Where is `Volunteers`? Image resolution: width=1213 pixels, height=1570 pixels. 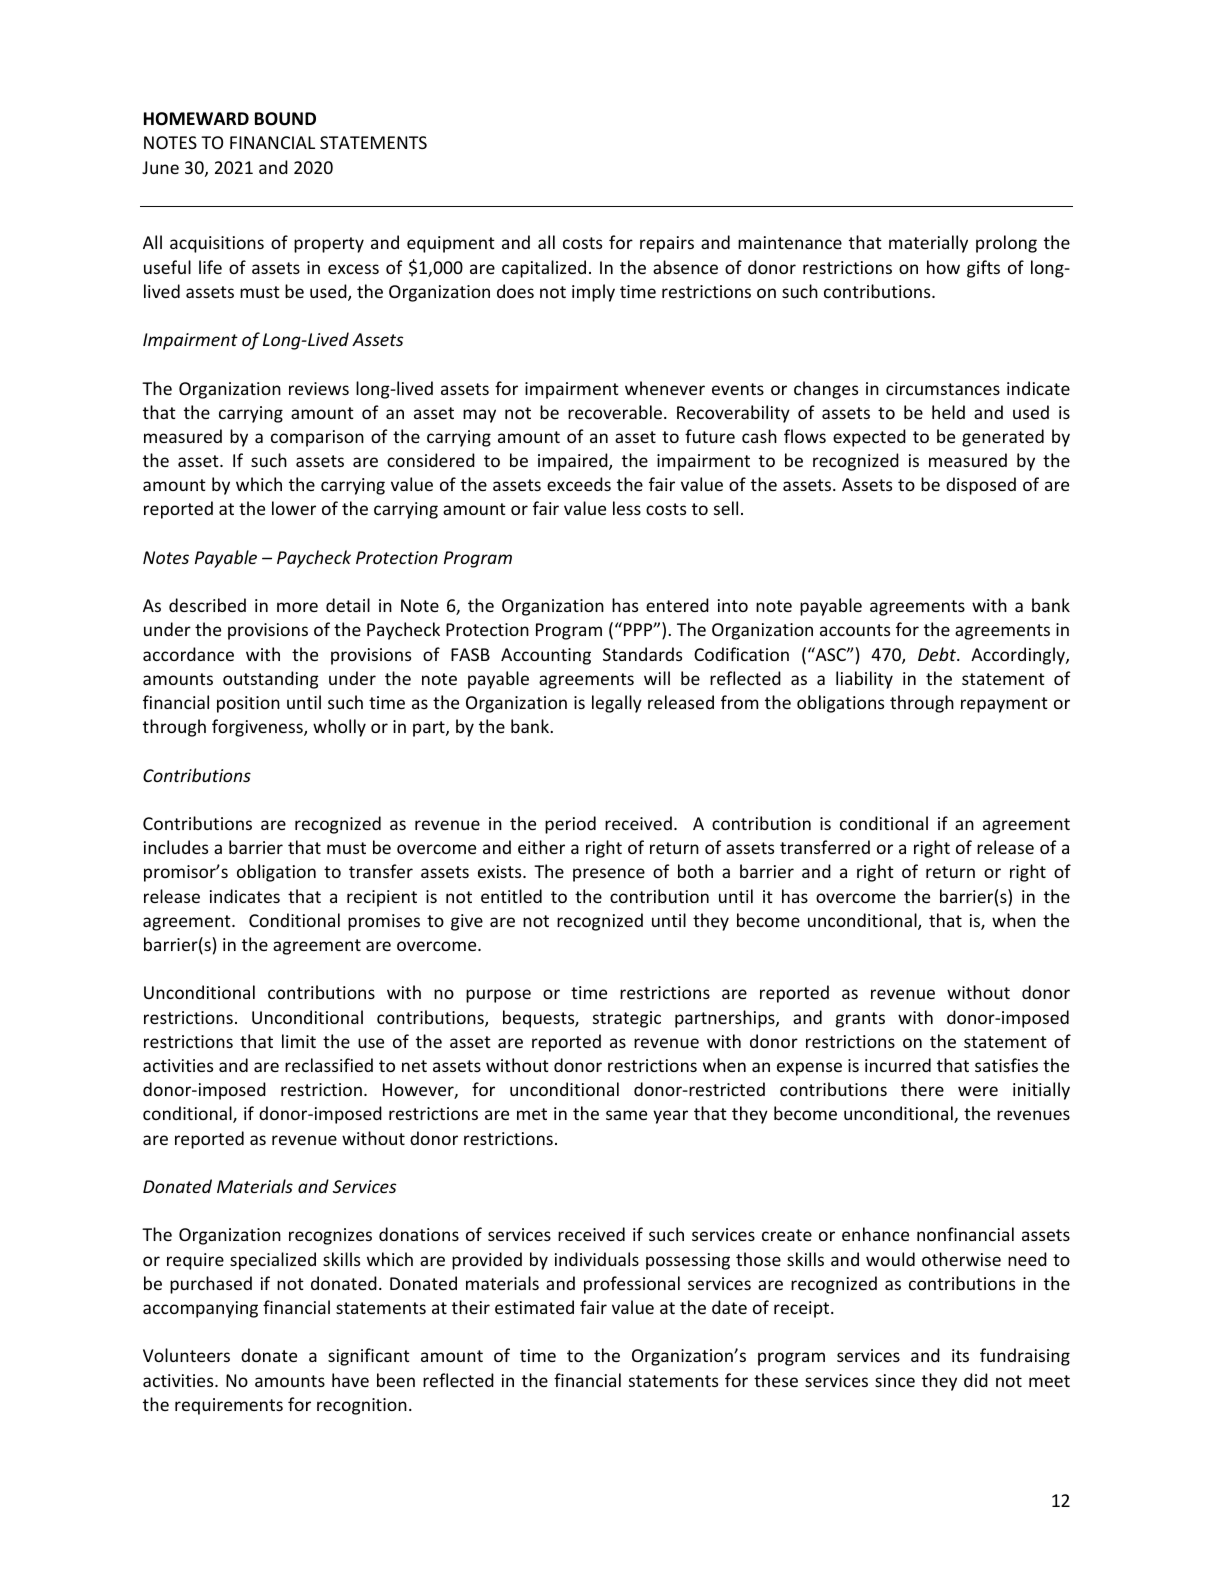 Volunteers is located at coordinates (186, 1355).
